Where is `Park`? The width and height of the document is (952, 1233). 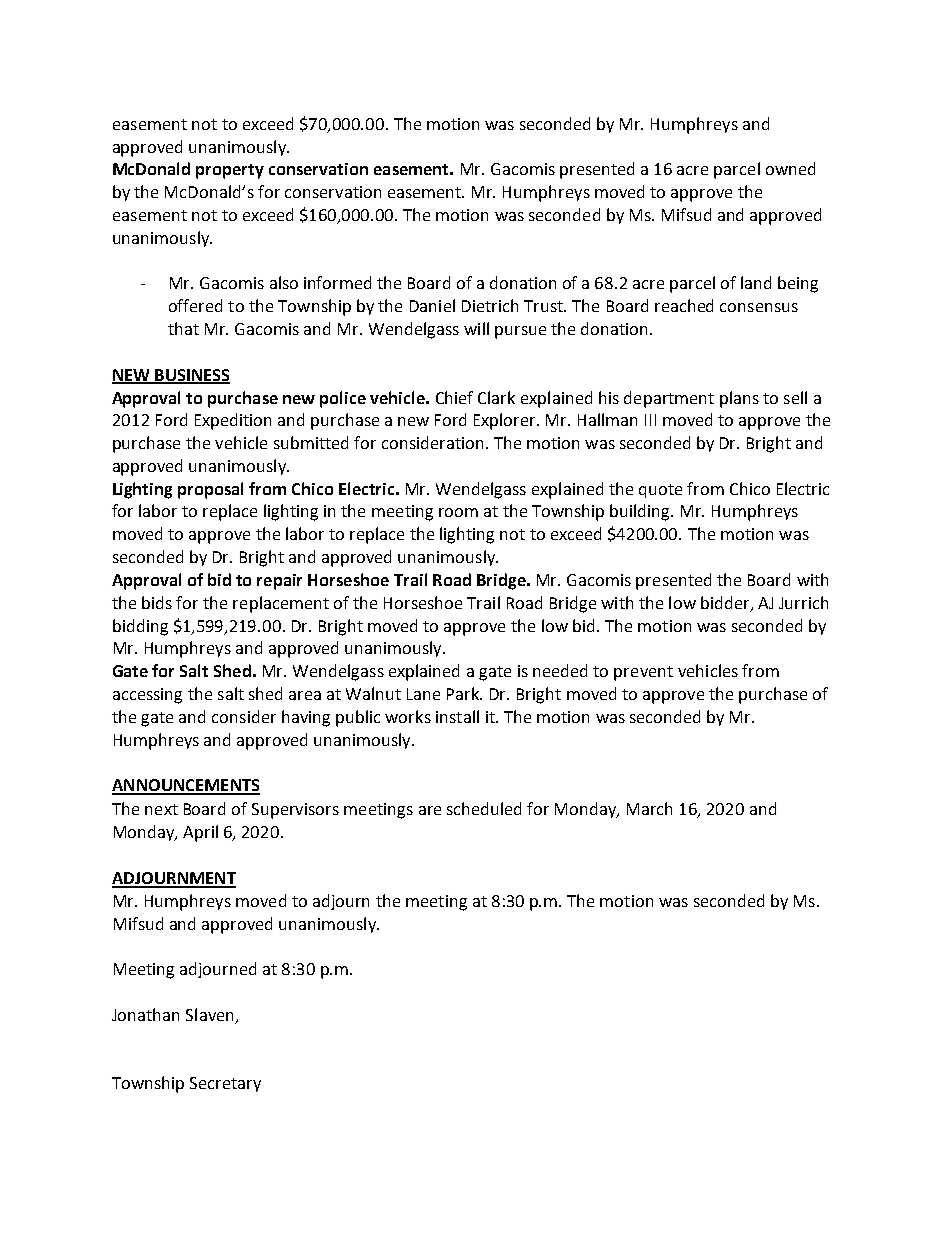
Park is located at coordinates (464, 693).
